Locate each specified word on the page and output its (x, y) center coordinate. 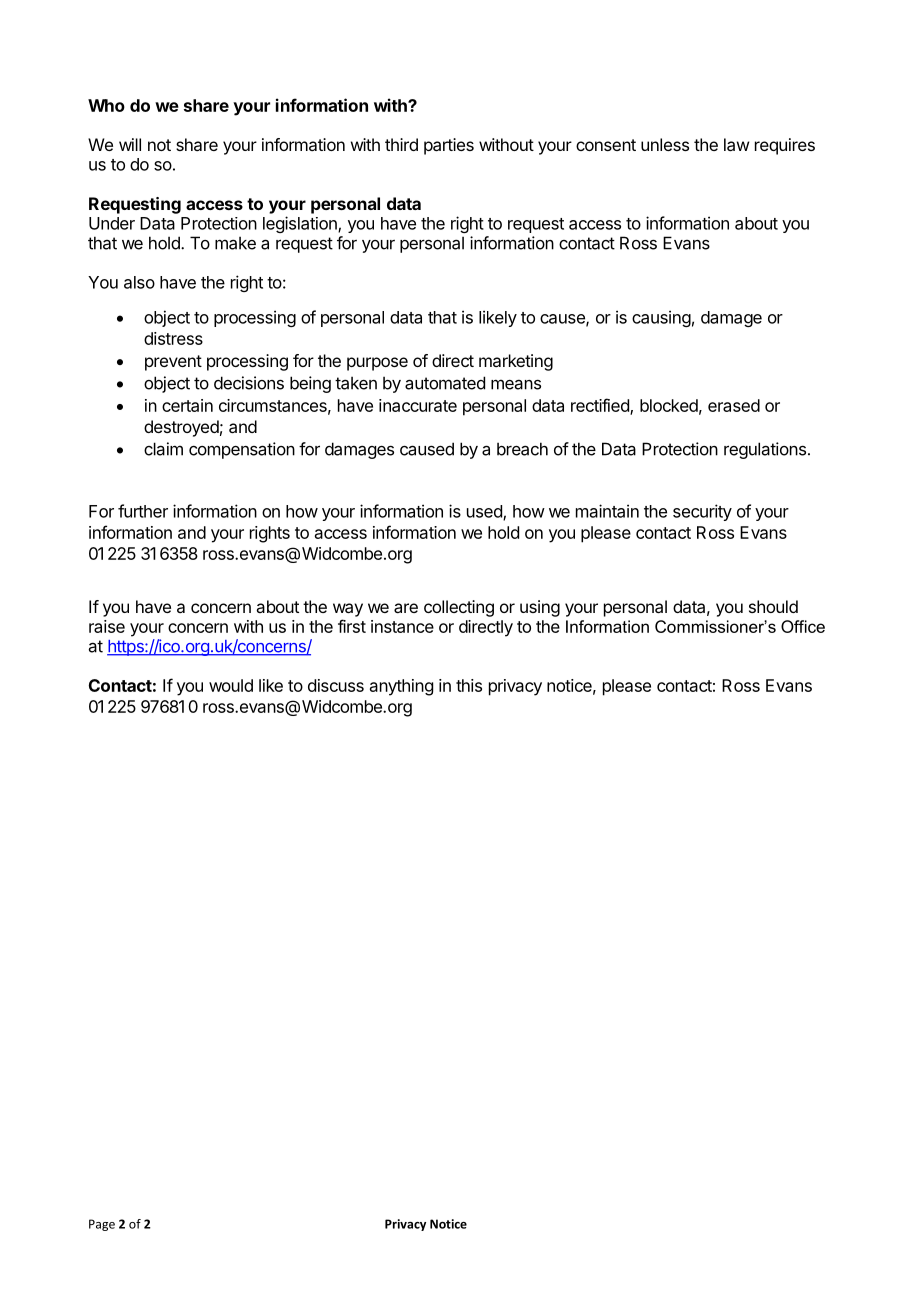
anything (401, 687)
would (231, 685)
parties (449, 146)
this (469, 685)
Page (102, 1225)
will (130, 144)
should (773, 606)
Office (803, 626)
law (736, 144)
